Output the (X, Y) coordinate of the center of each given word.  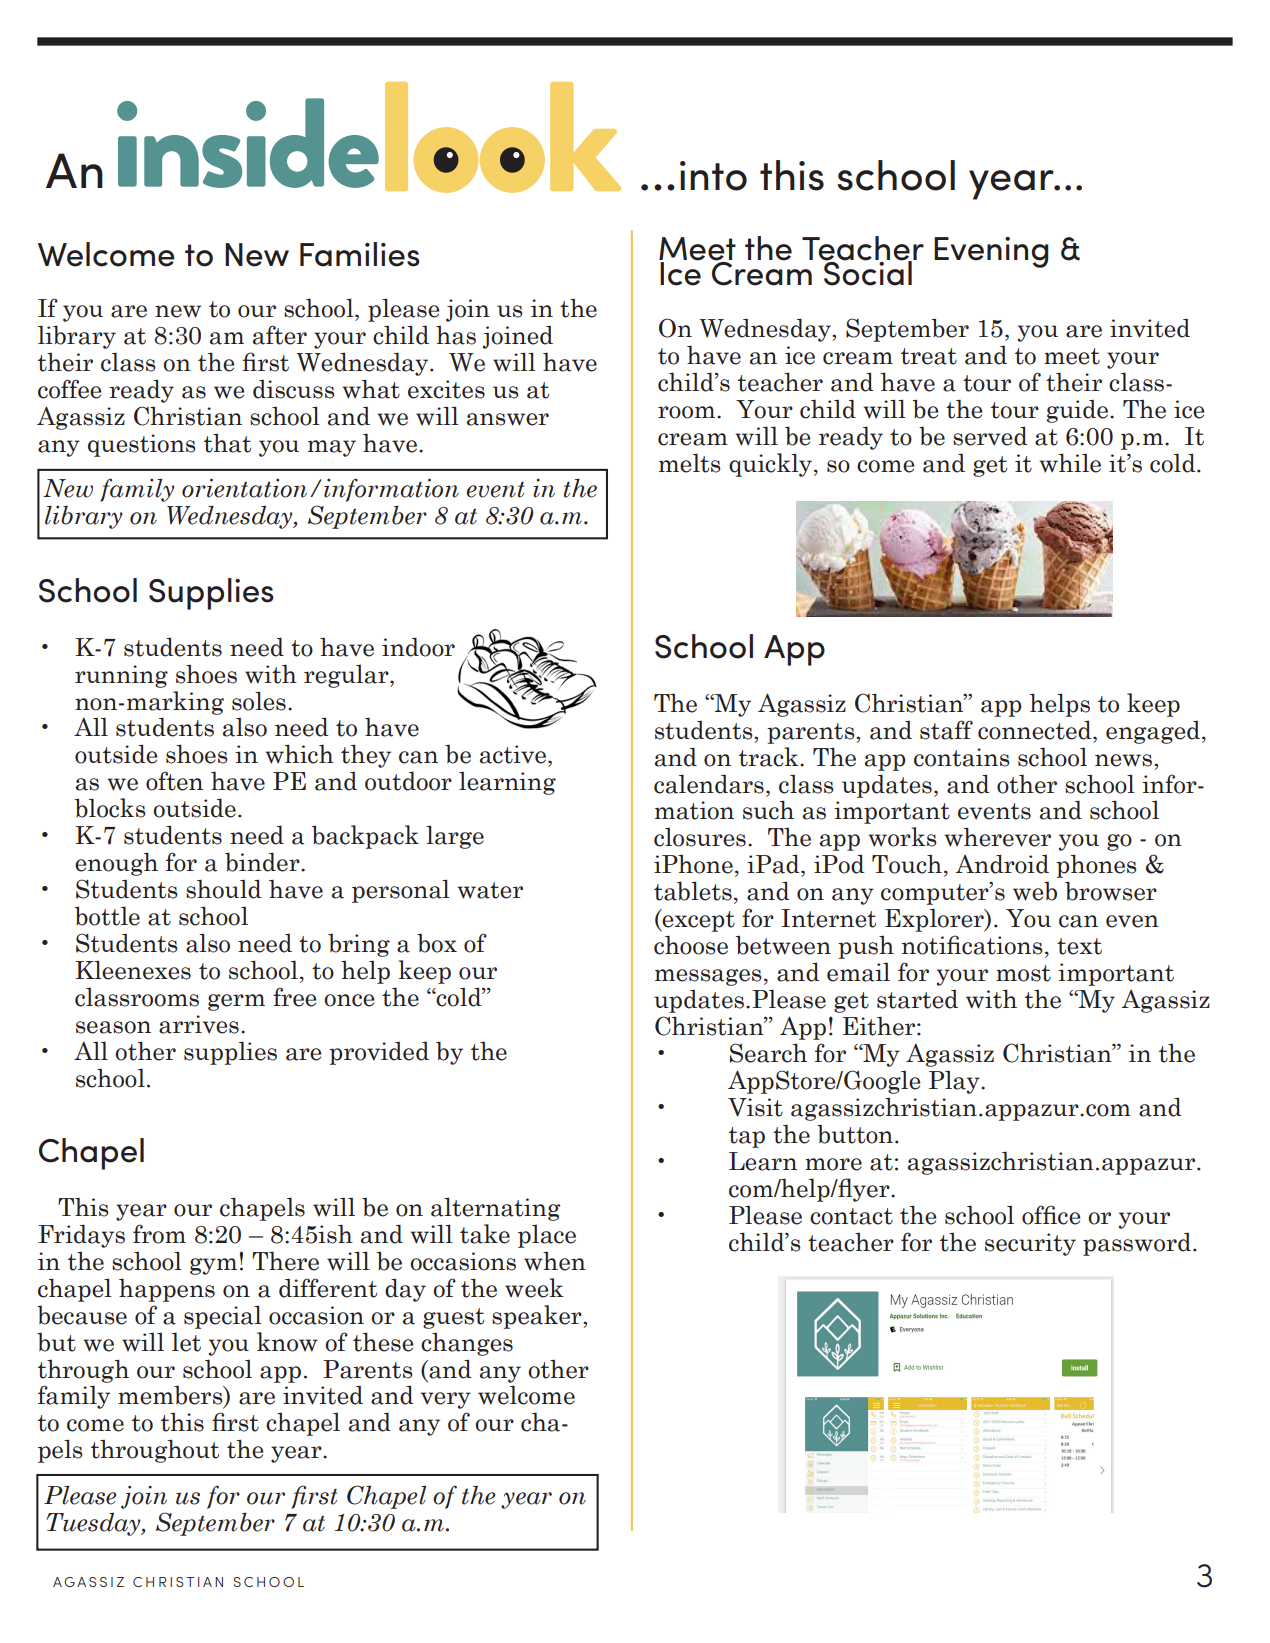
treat (929, 356)
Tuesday (94, 1524)
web (1035, 891)
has (456, 335)
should (224, 889)
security (1030, 1244)
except (698, 920)
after (280, 335)
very (445, 1400)
